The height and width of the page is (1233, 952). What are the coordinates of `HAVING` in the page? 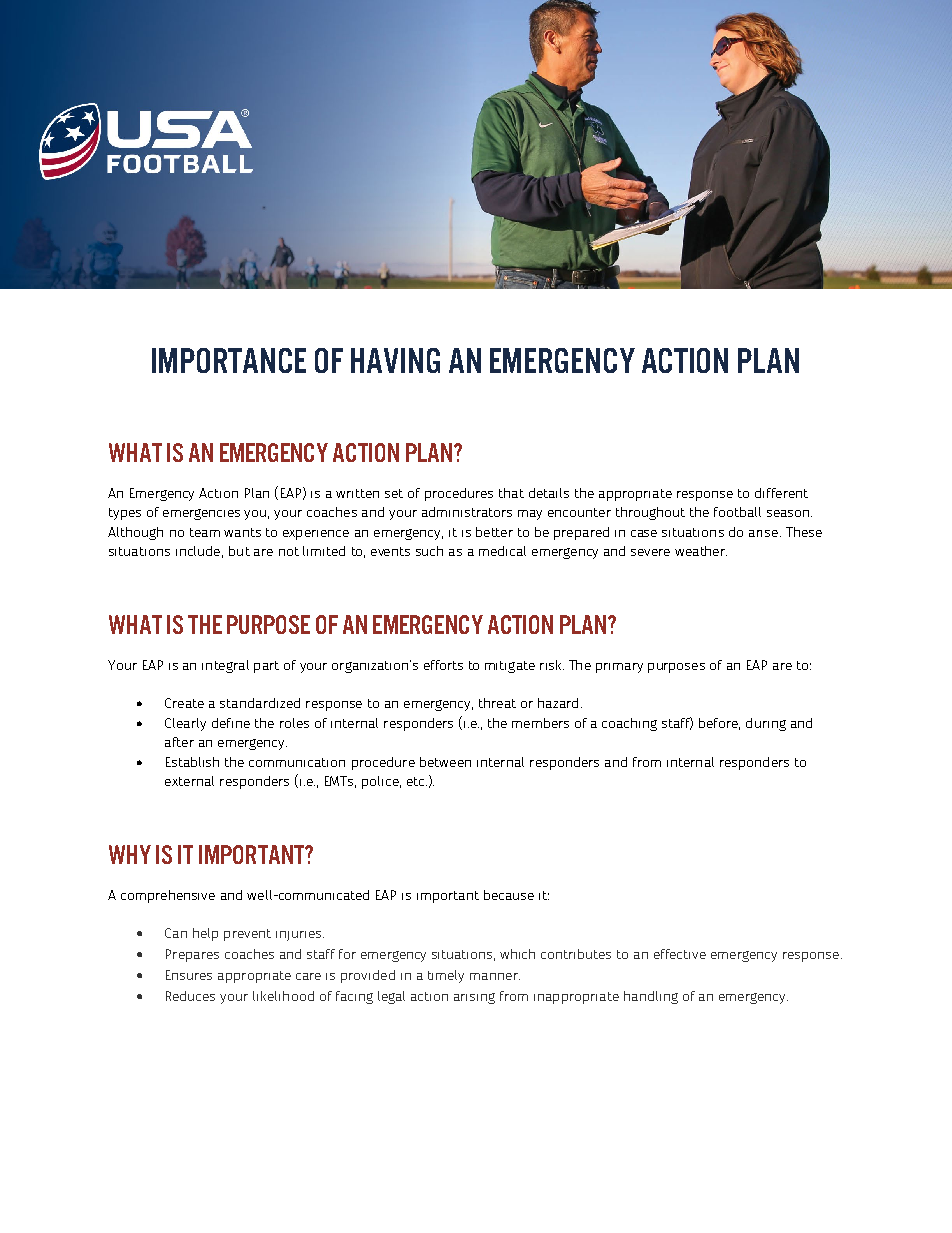 It's located at (395, 360).
